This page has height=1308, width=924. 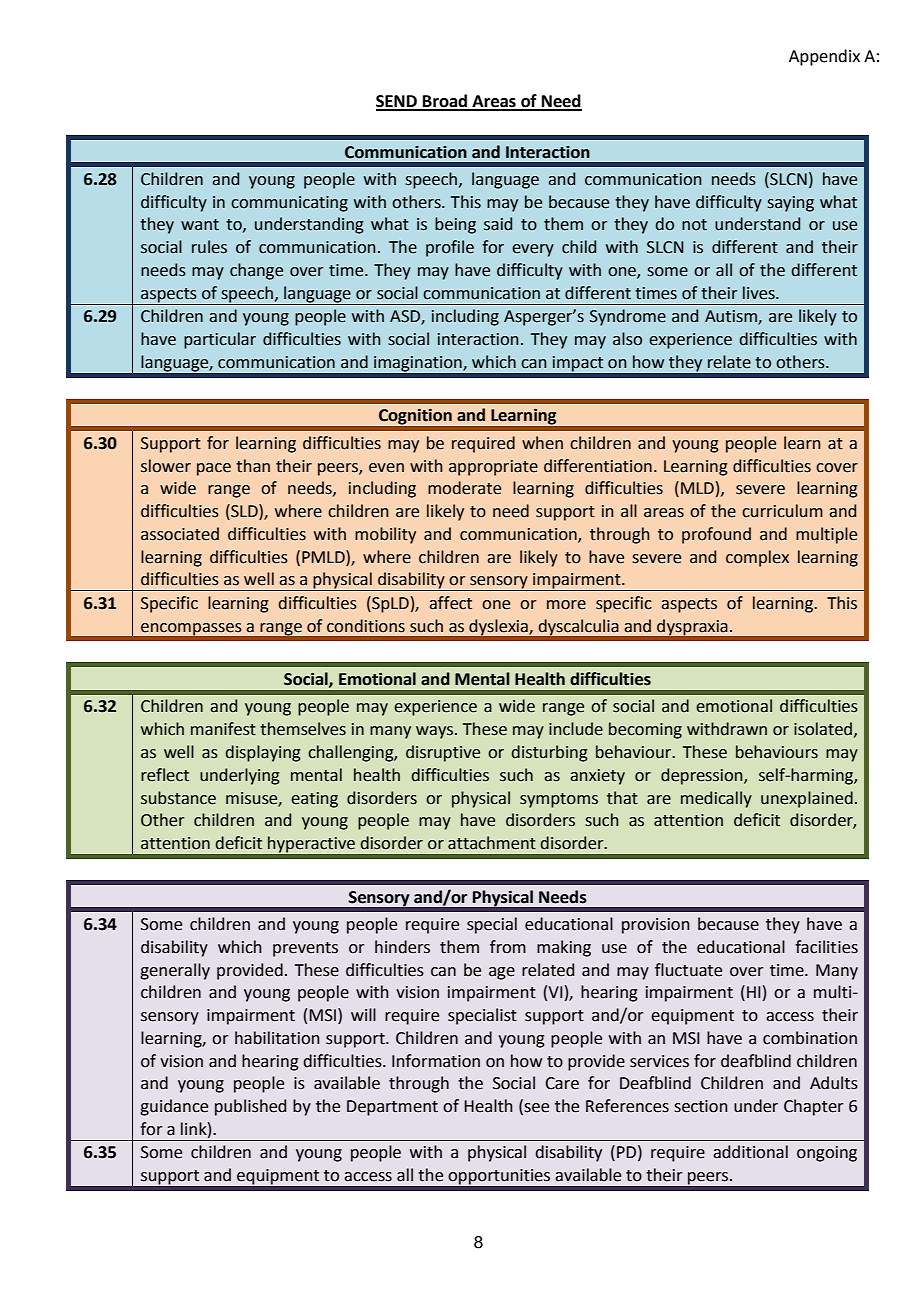 I want to click on published, so click(x=250, y=1107).
